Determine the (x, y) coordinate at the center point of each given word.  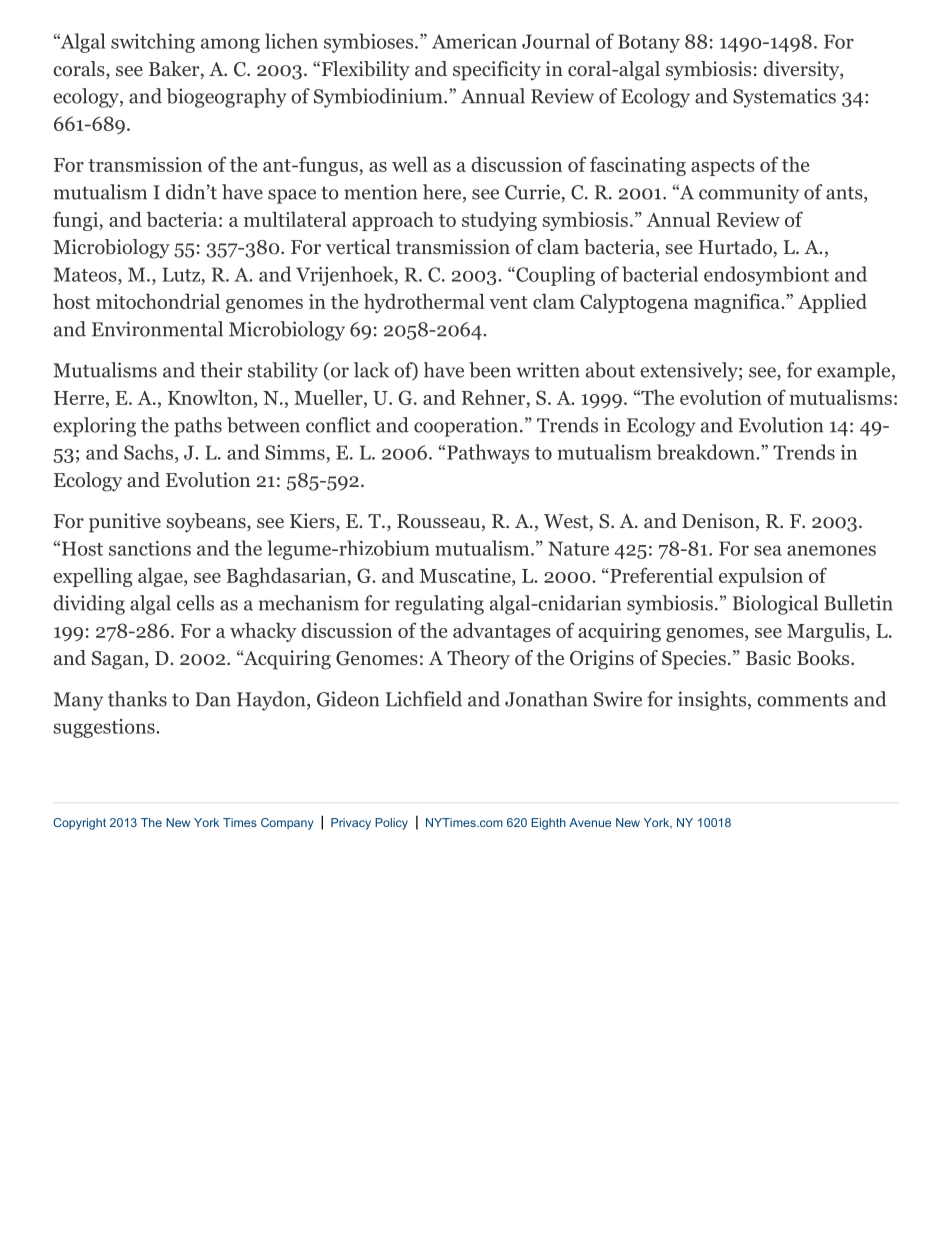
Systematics (784, 98)
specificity (497, 71)
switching (153, 43)
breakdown (707, 452)
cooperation (467, 427)
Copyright (79, 824)
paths (198, 427)
